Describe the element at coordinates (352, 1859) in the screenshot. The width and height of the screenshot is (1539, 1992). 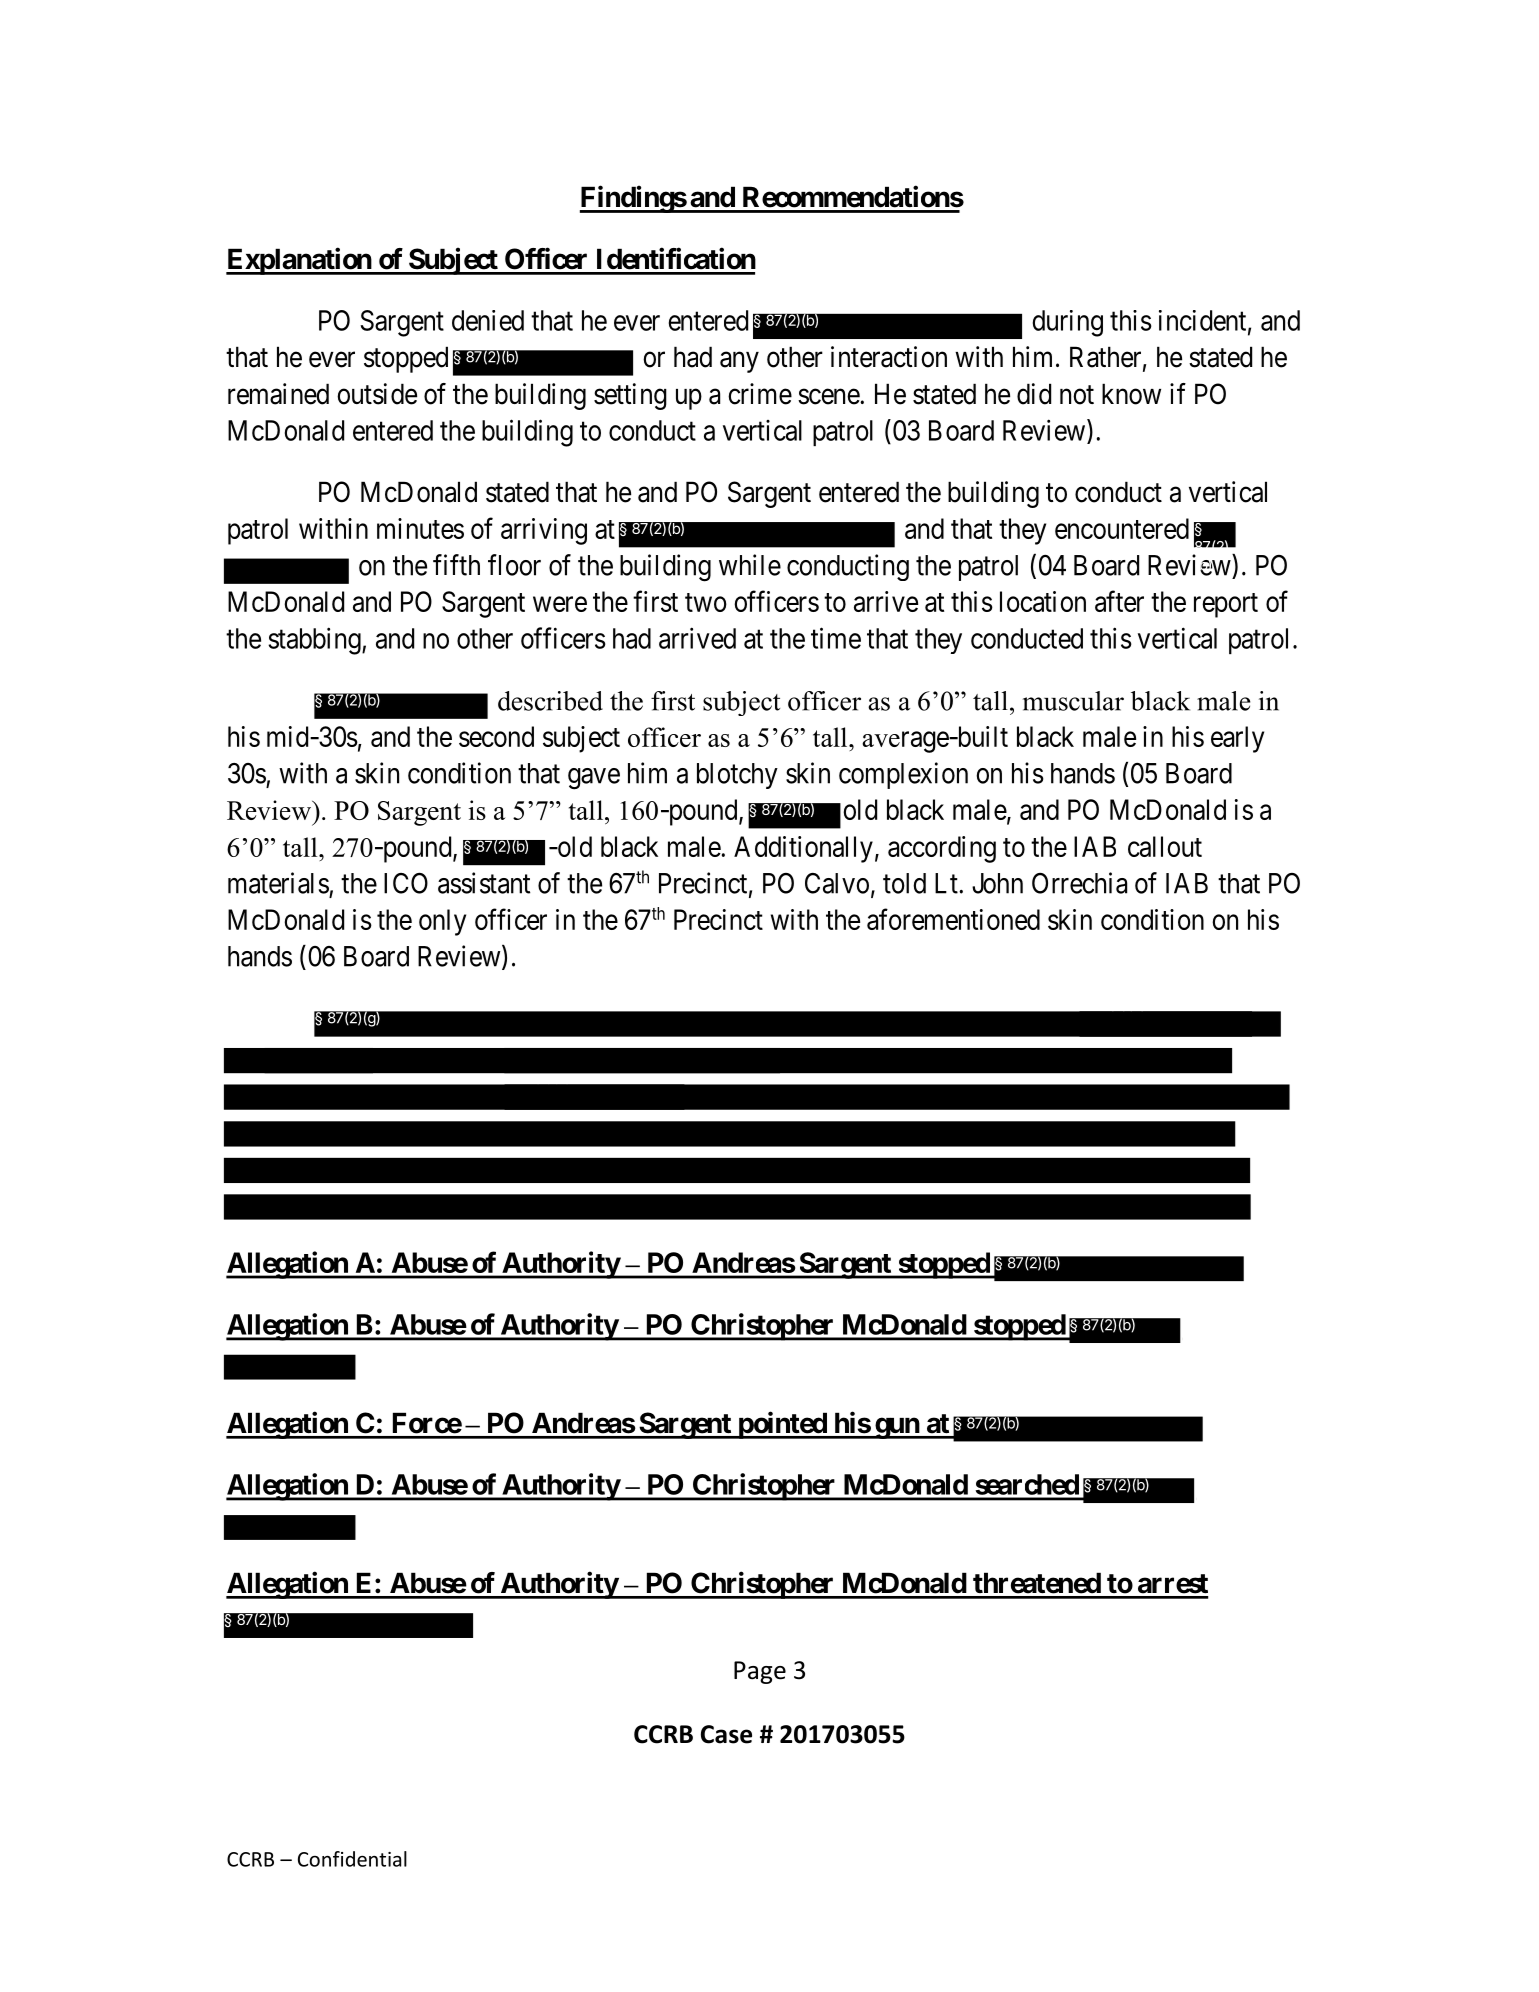
I see `Confidential` at that location.
